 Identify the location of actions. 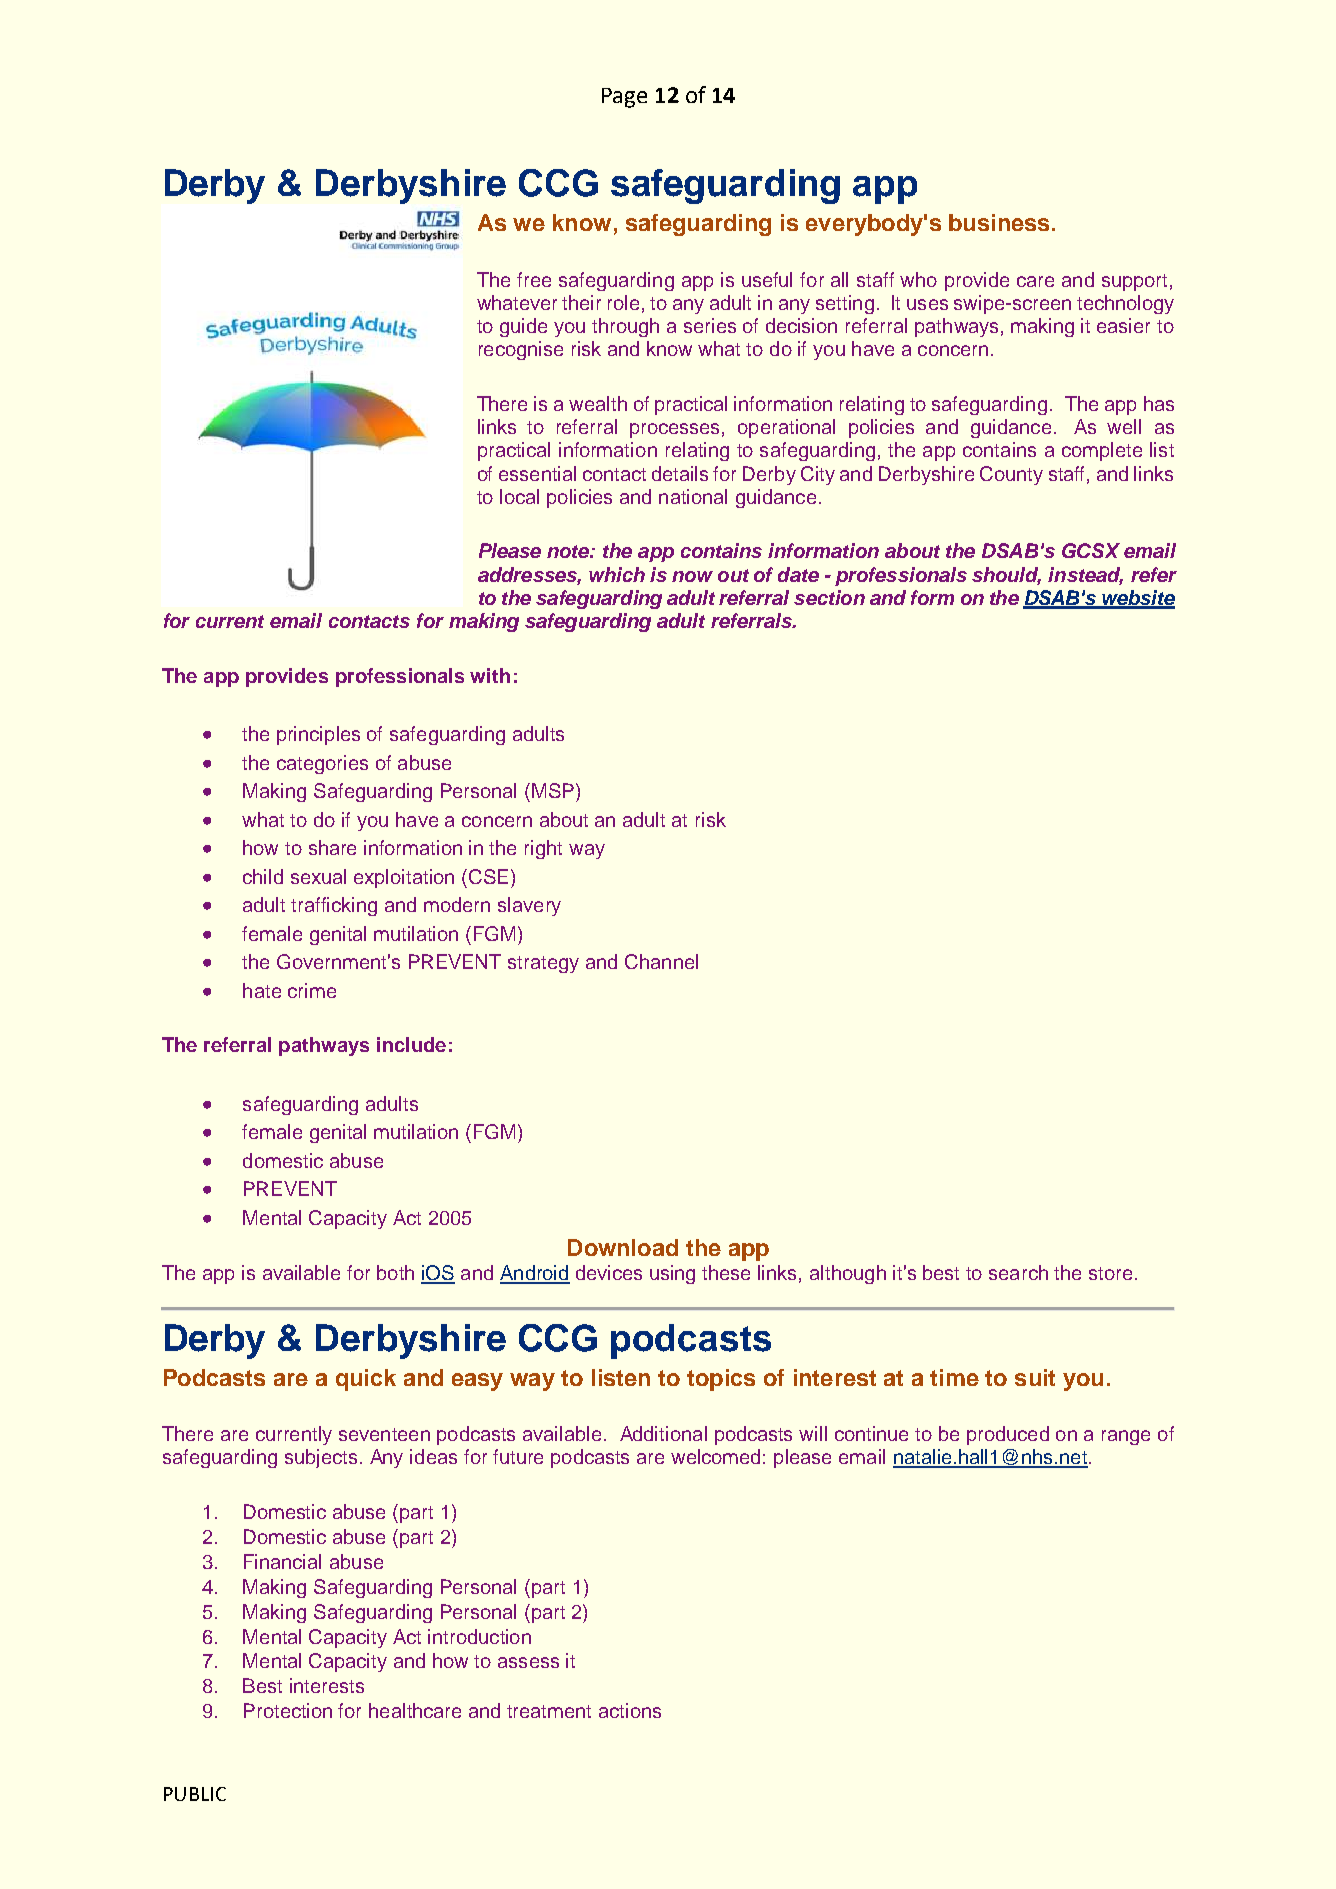
(630, 1710).
